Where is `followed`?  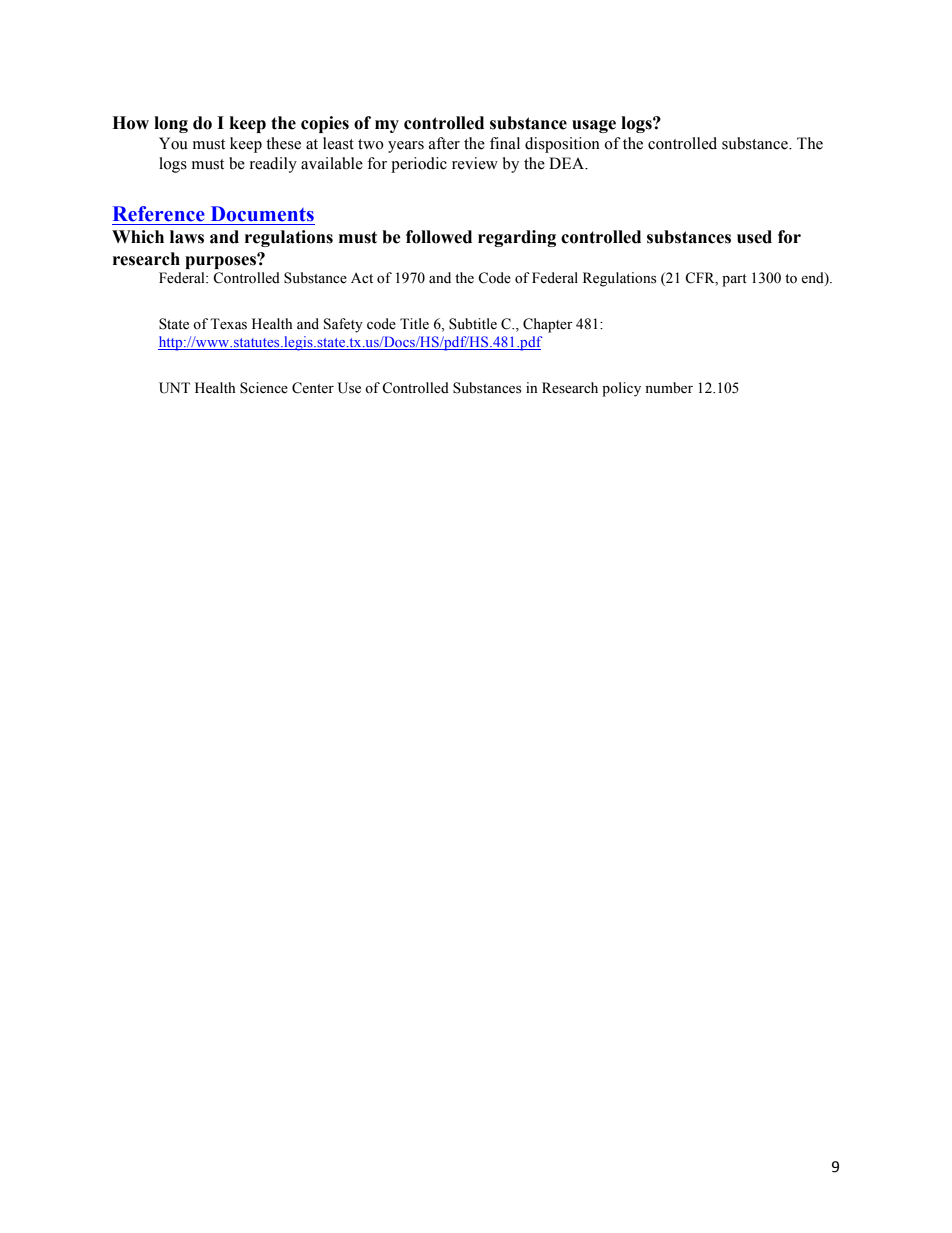
followed is located at coordinates (439, 237).
